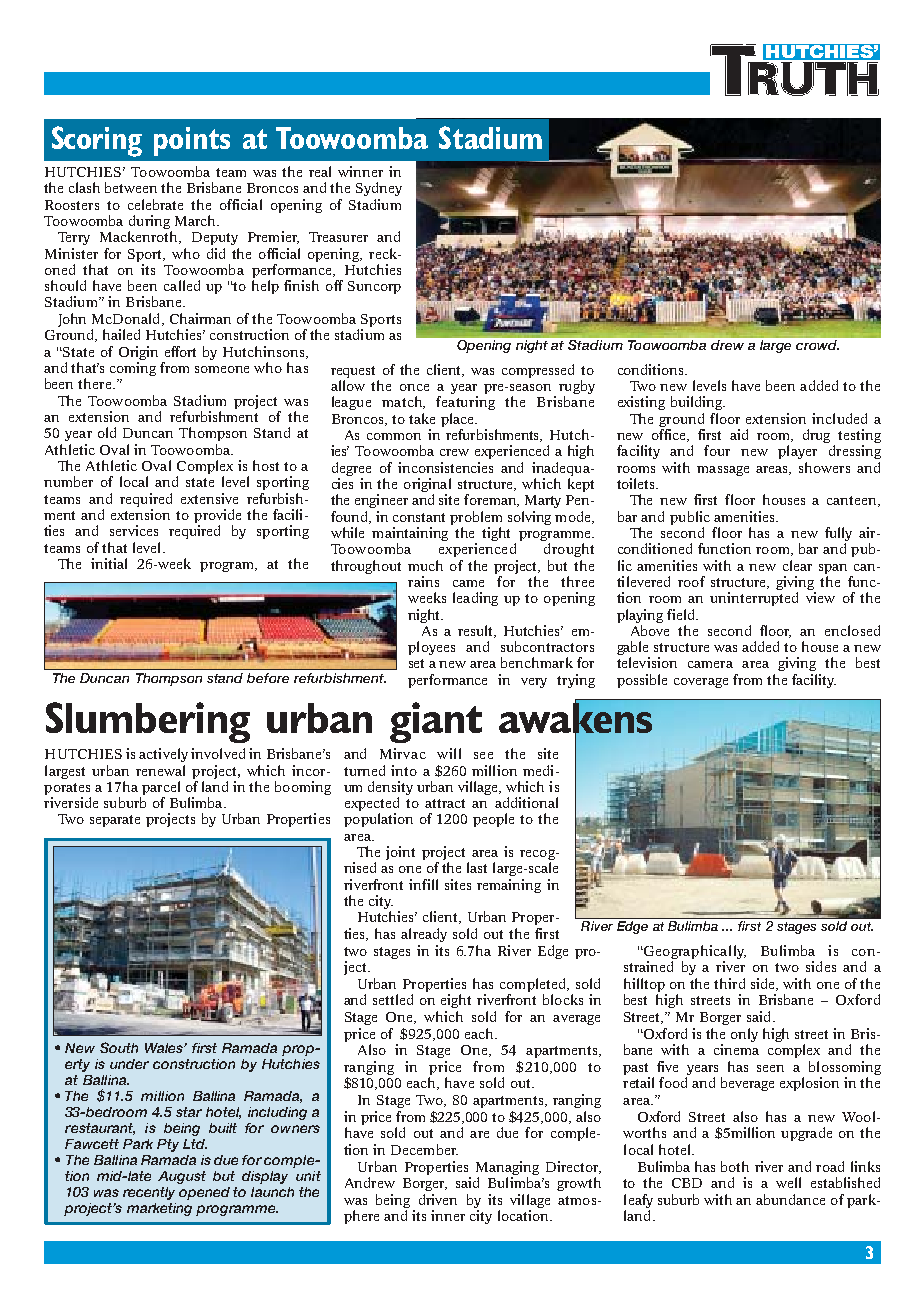 The image size is (924, 1307). Describe the element at coordinates (476, 631) in the document. I see `result` at that location.
